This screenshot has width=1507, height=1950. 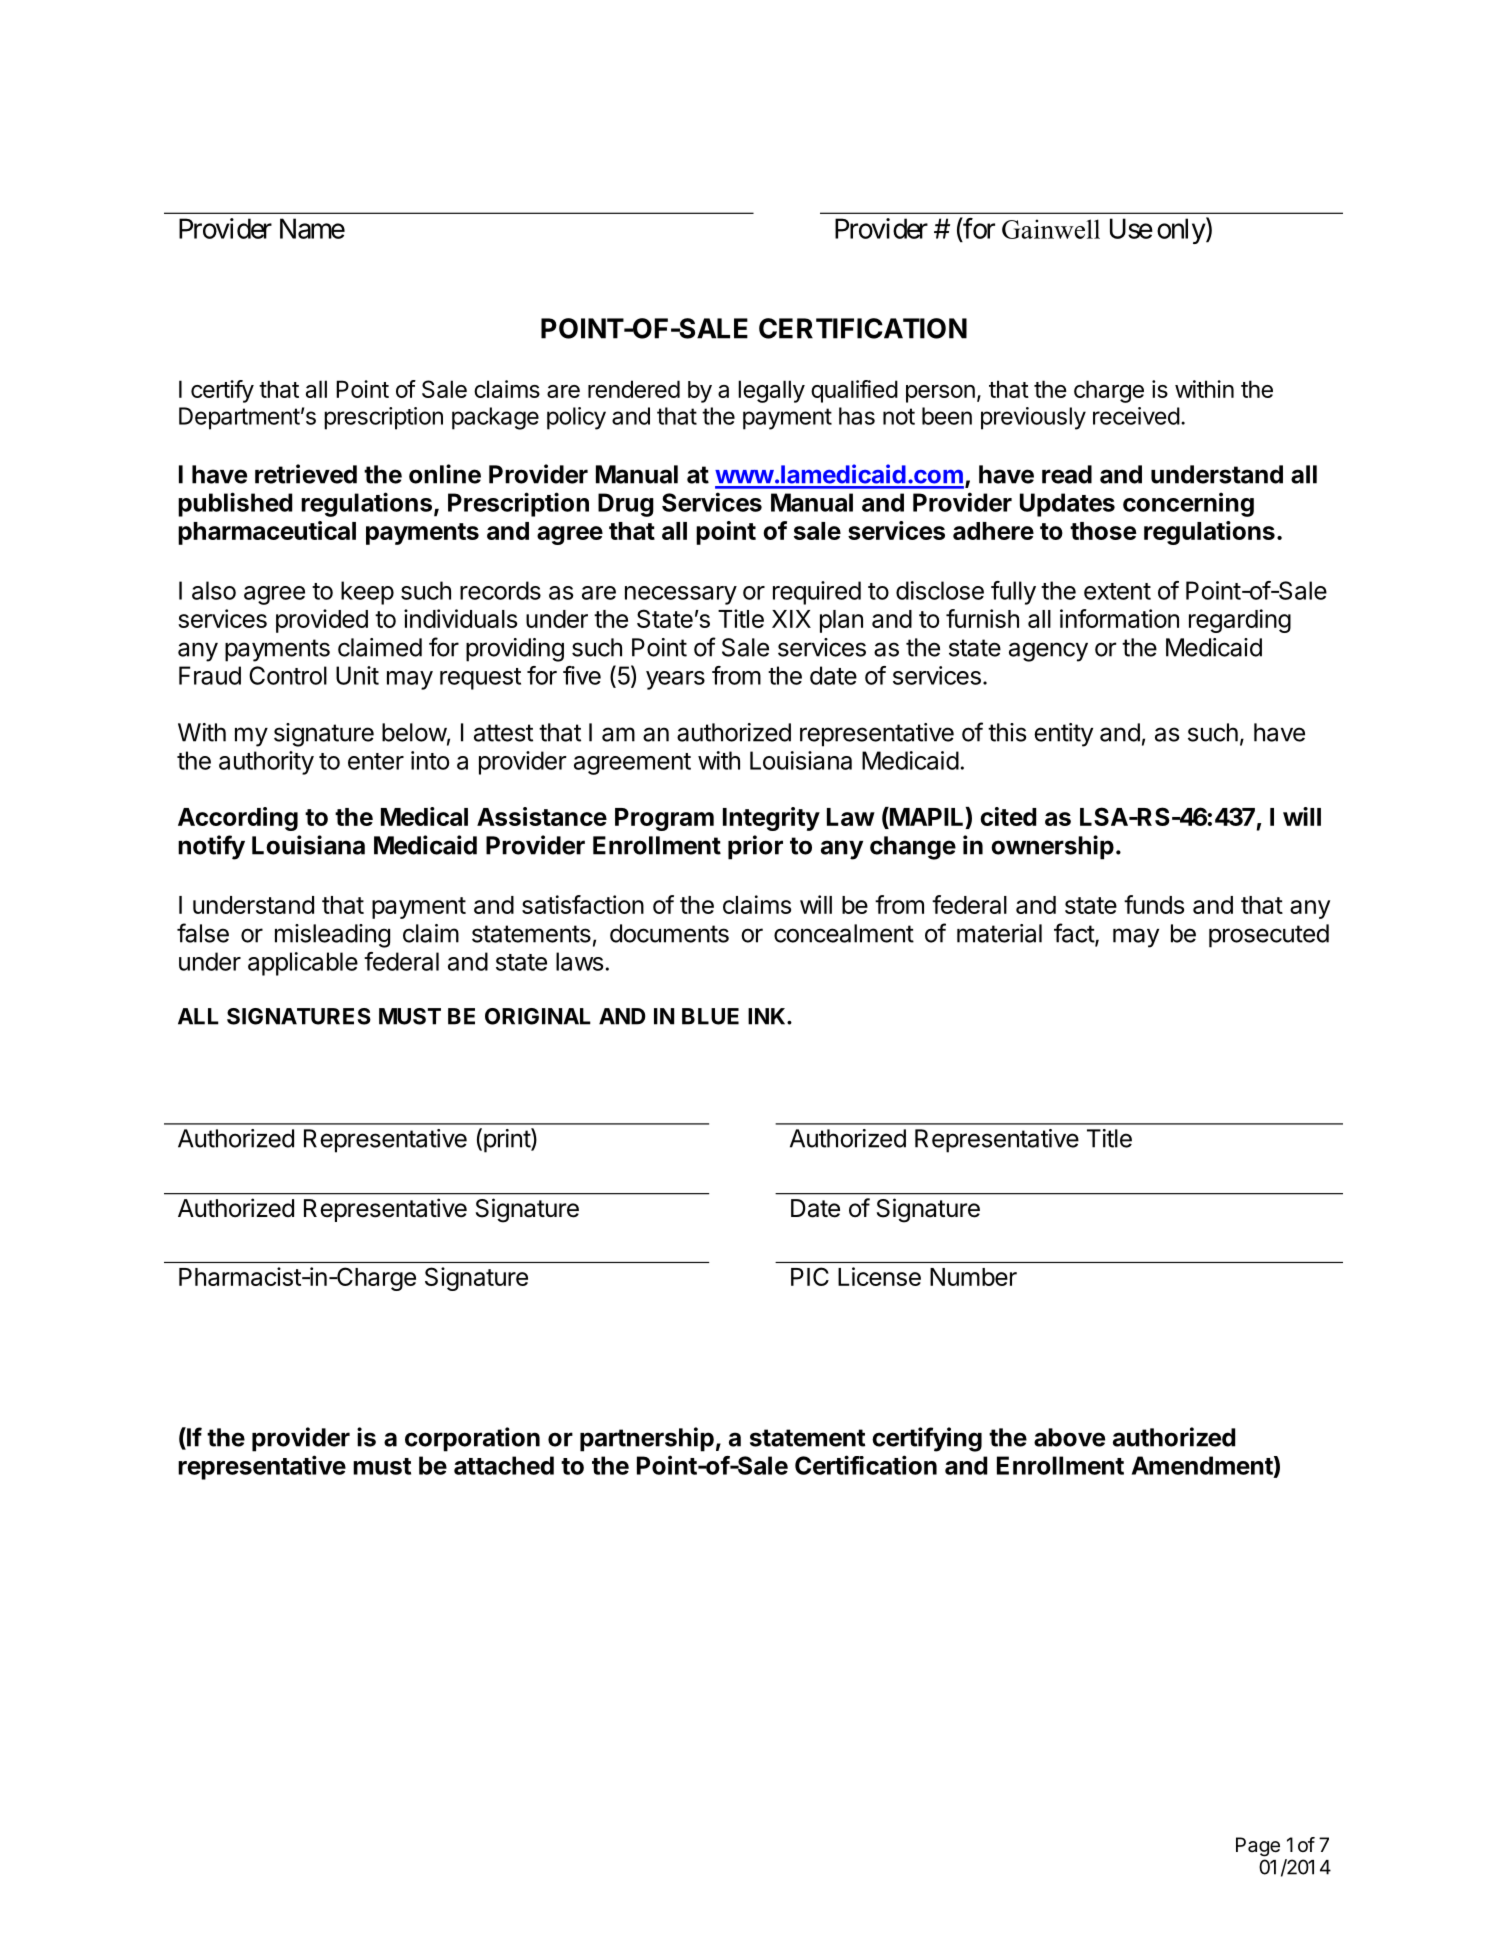 I want to click on applicable, so click(x=303, y=964).
